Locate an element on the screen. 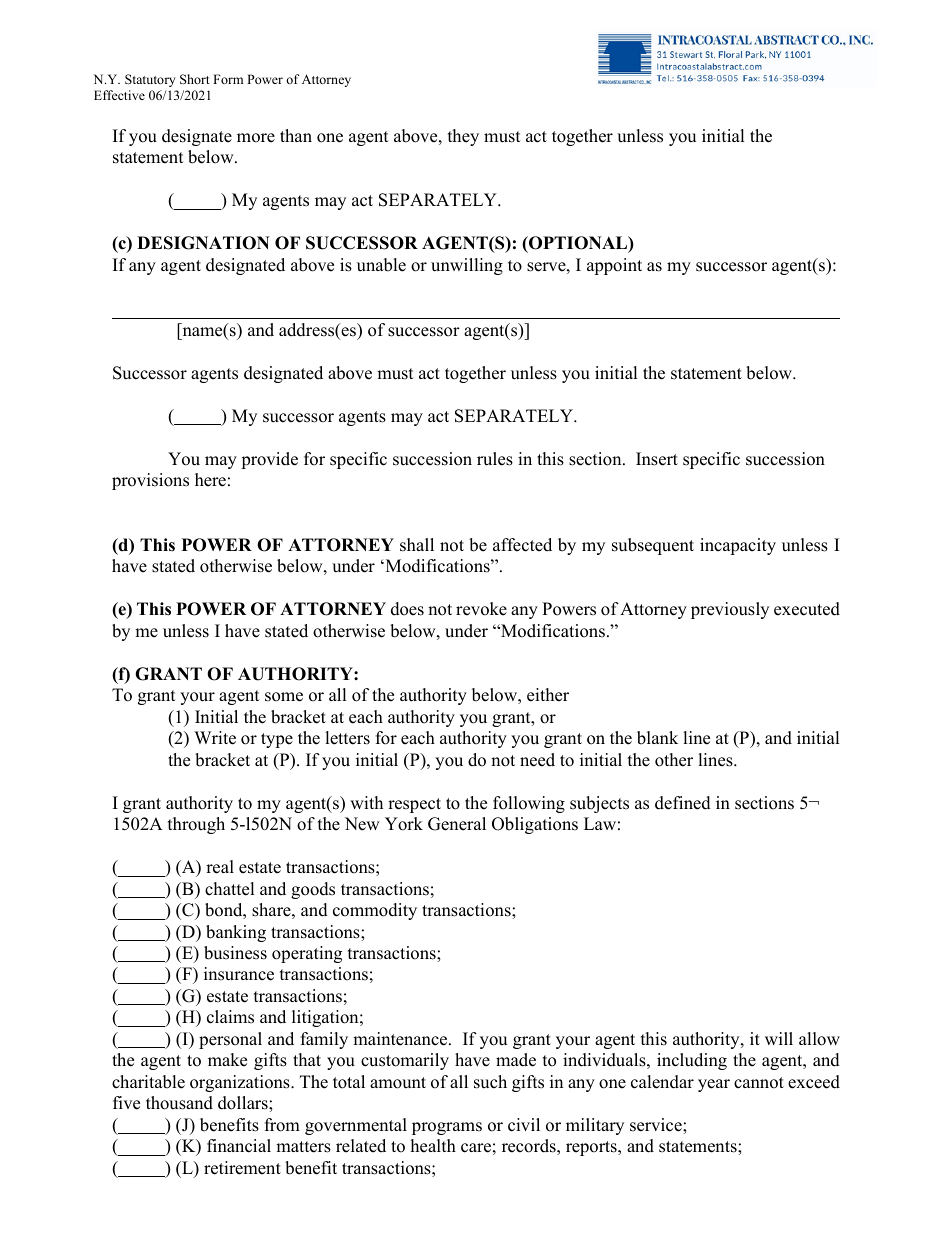 Image resolution: width=952 pixels, height=1233 pixels. they is located at coordinates (463, 137).
